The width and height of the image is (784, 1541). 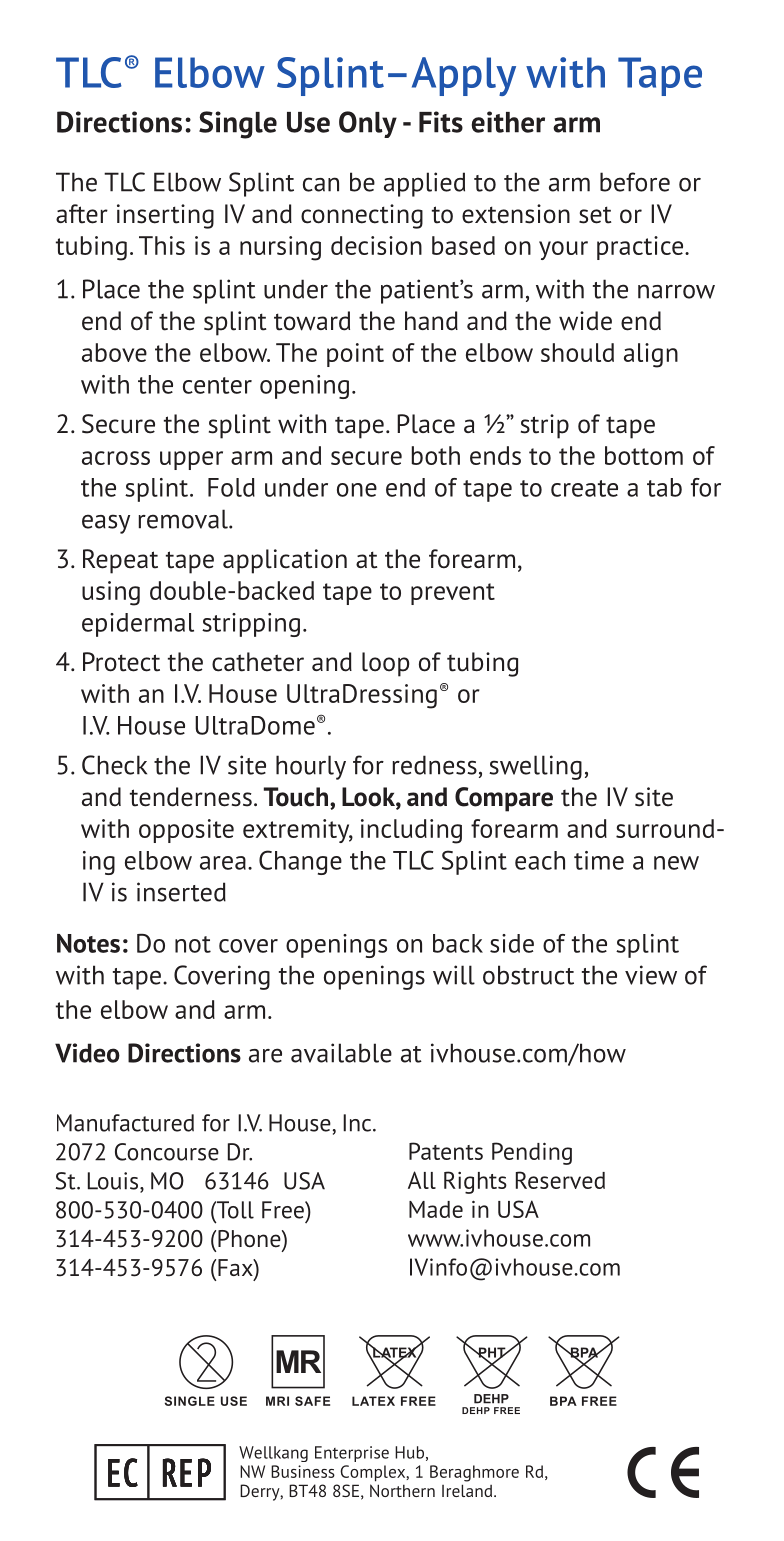 What do you see at coordinates (560, 1180) in the image?
I see `Reserved` at bounding box center [560, 1180].
